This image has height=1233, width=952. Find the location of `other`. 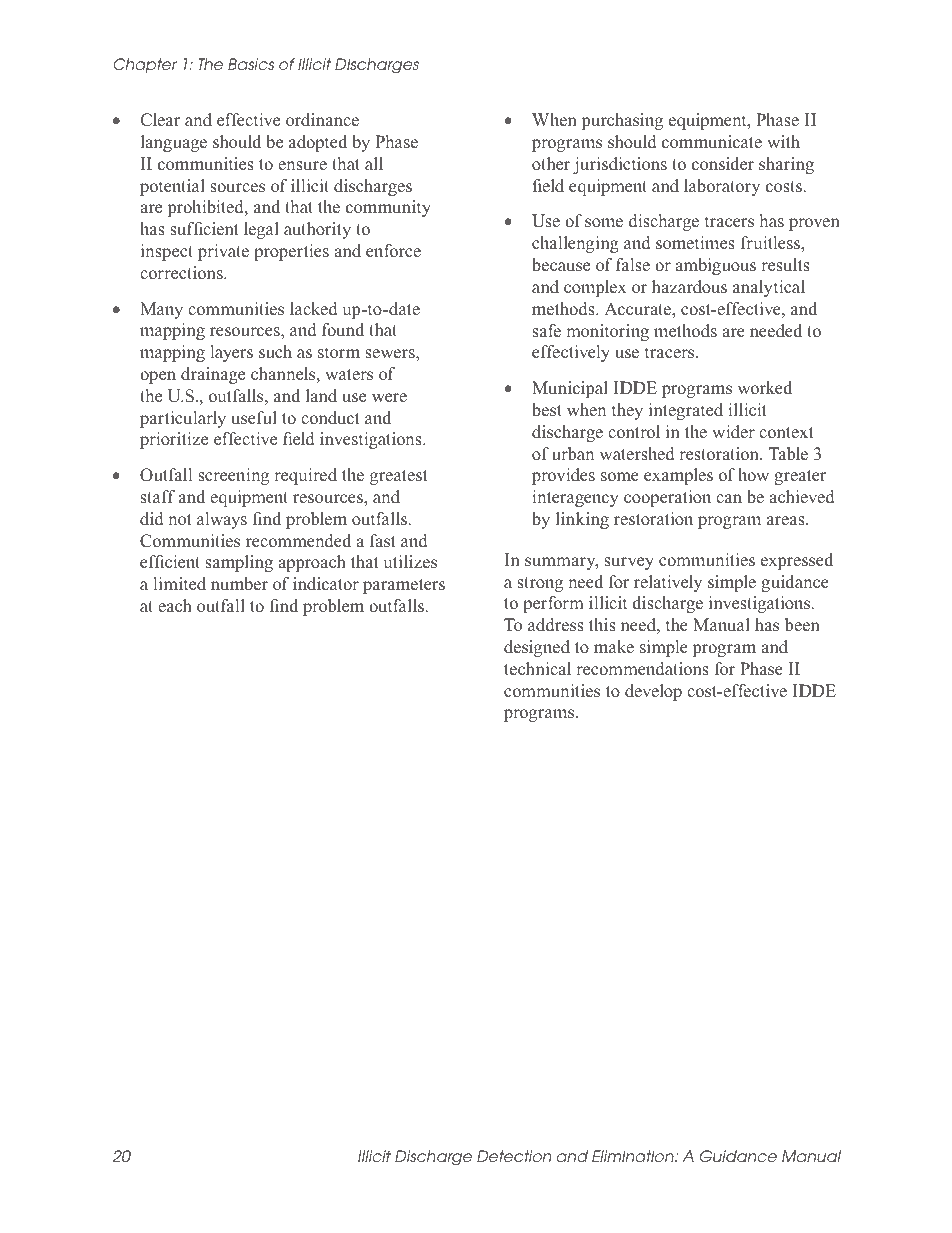

other is located at coordinates (551, 163).
